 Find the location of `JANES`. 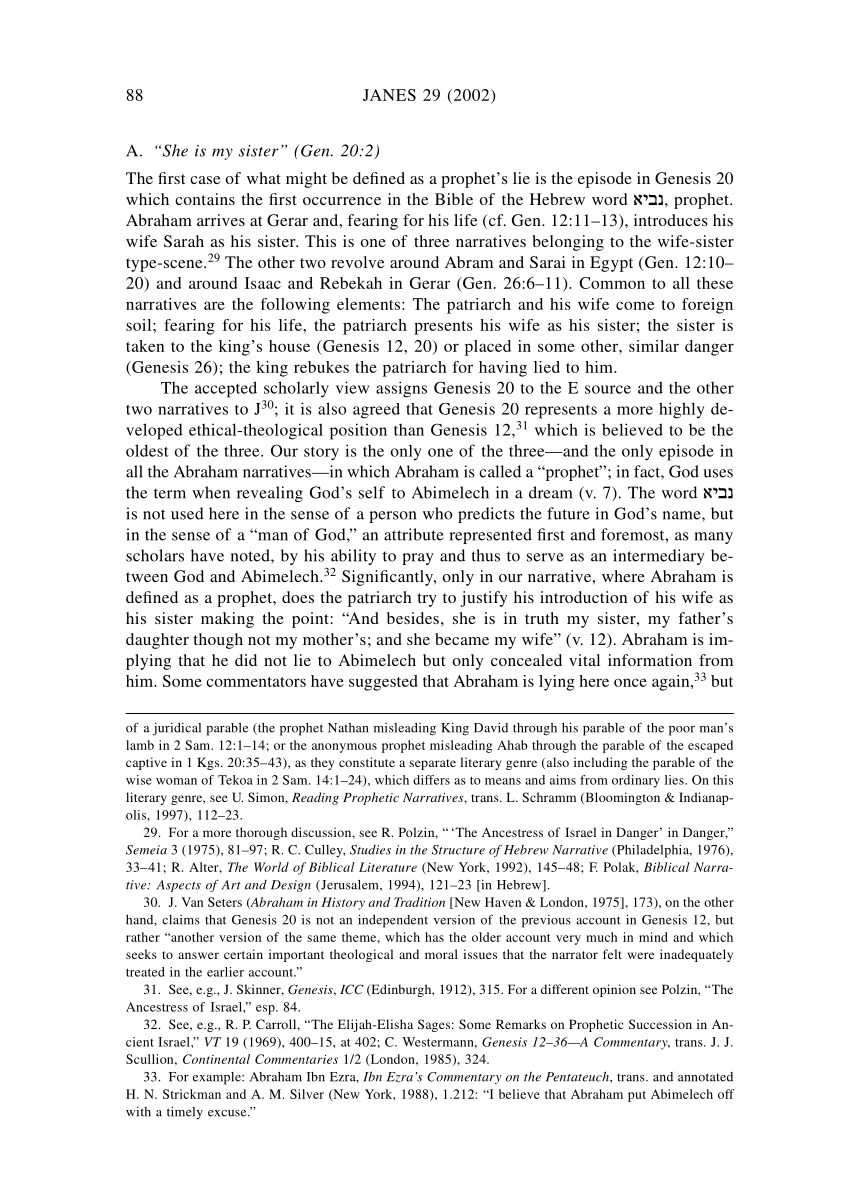

JANES is located at coordinates (389, 95).
